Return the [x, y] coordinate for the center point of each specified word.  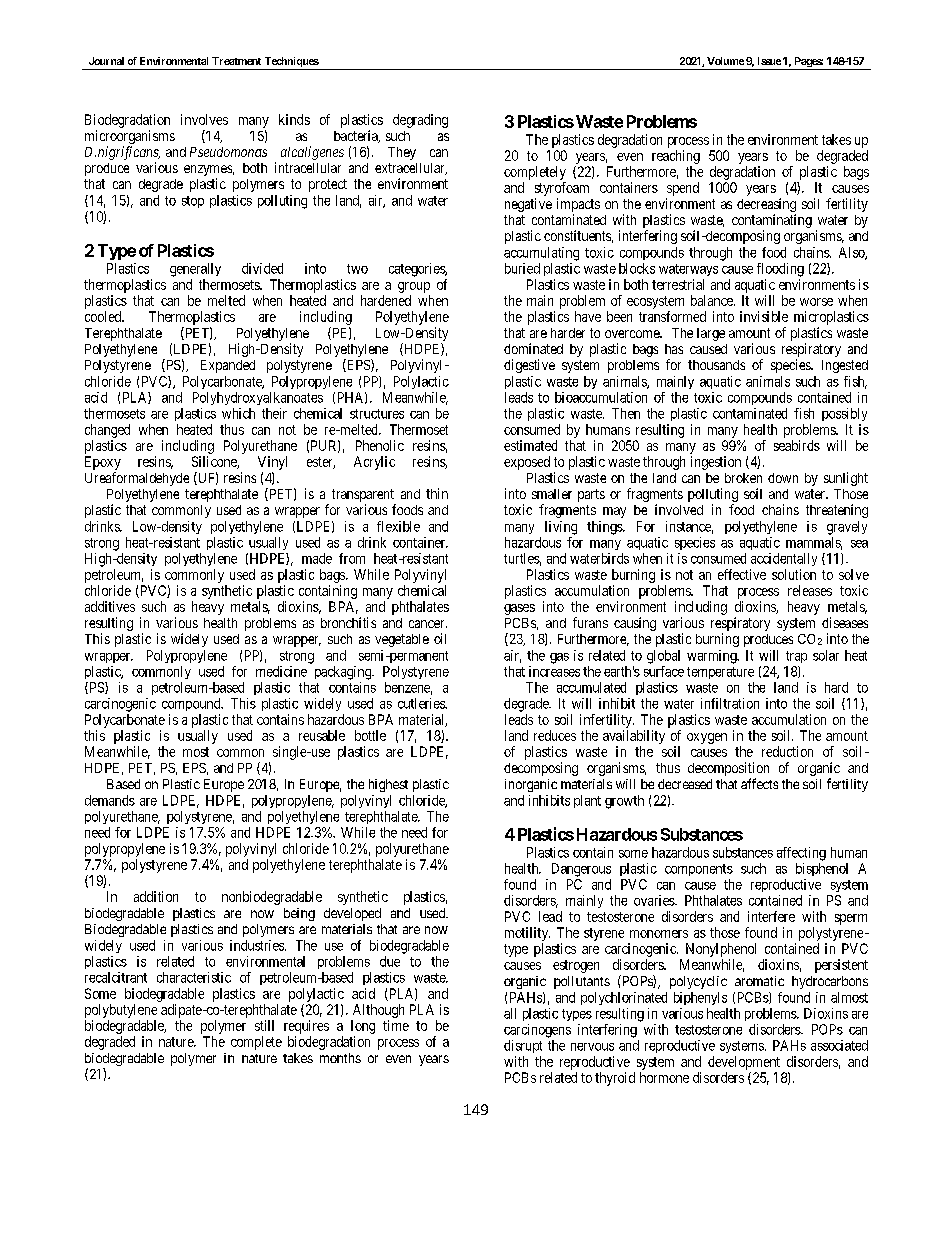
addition [156, 896]
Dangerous [581, 870]
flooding [780, 270]
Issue [769, 61]
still [264, 1025]
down [783, 478]
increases [554, 671]
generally [195, 270]
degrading [420, 121]
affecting [801, 854]
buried [522, 268]
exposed [527, 463]
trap [796, 657]
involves [204, 119]
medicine [281, 671]
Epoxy [103, 463]
